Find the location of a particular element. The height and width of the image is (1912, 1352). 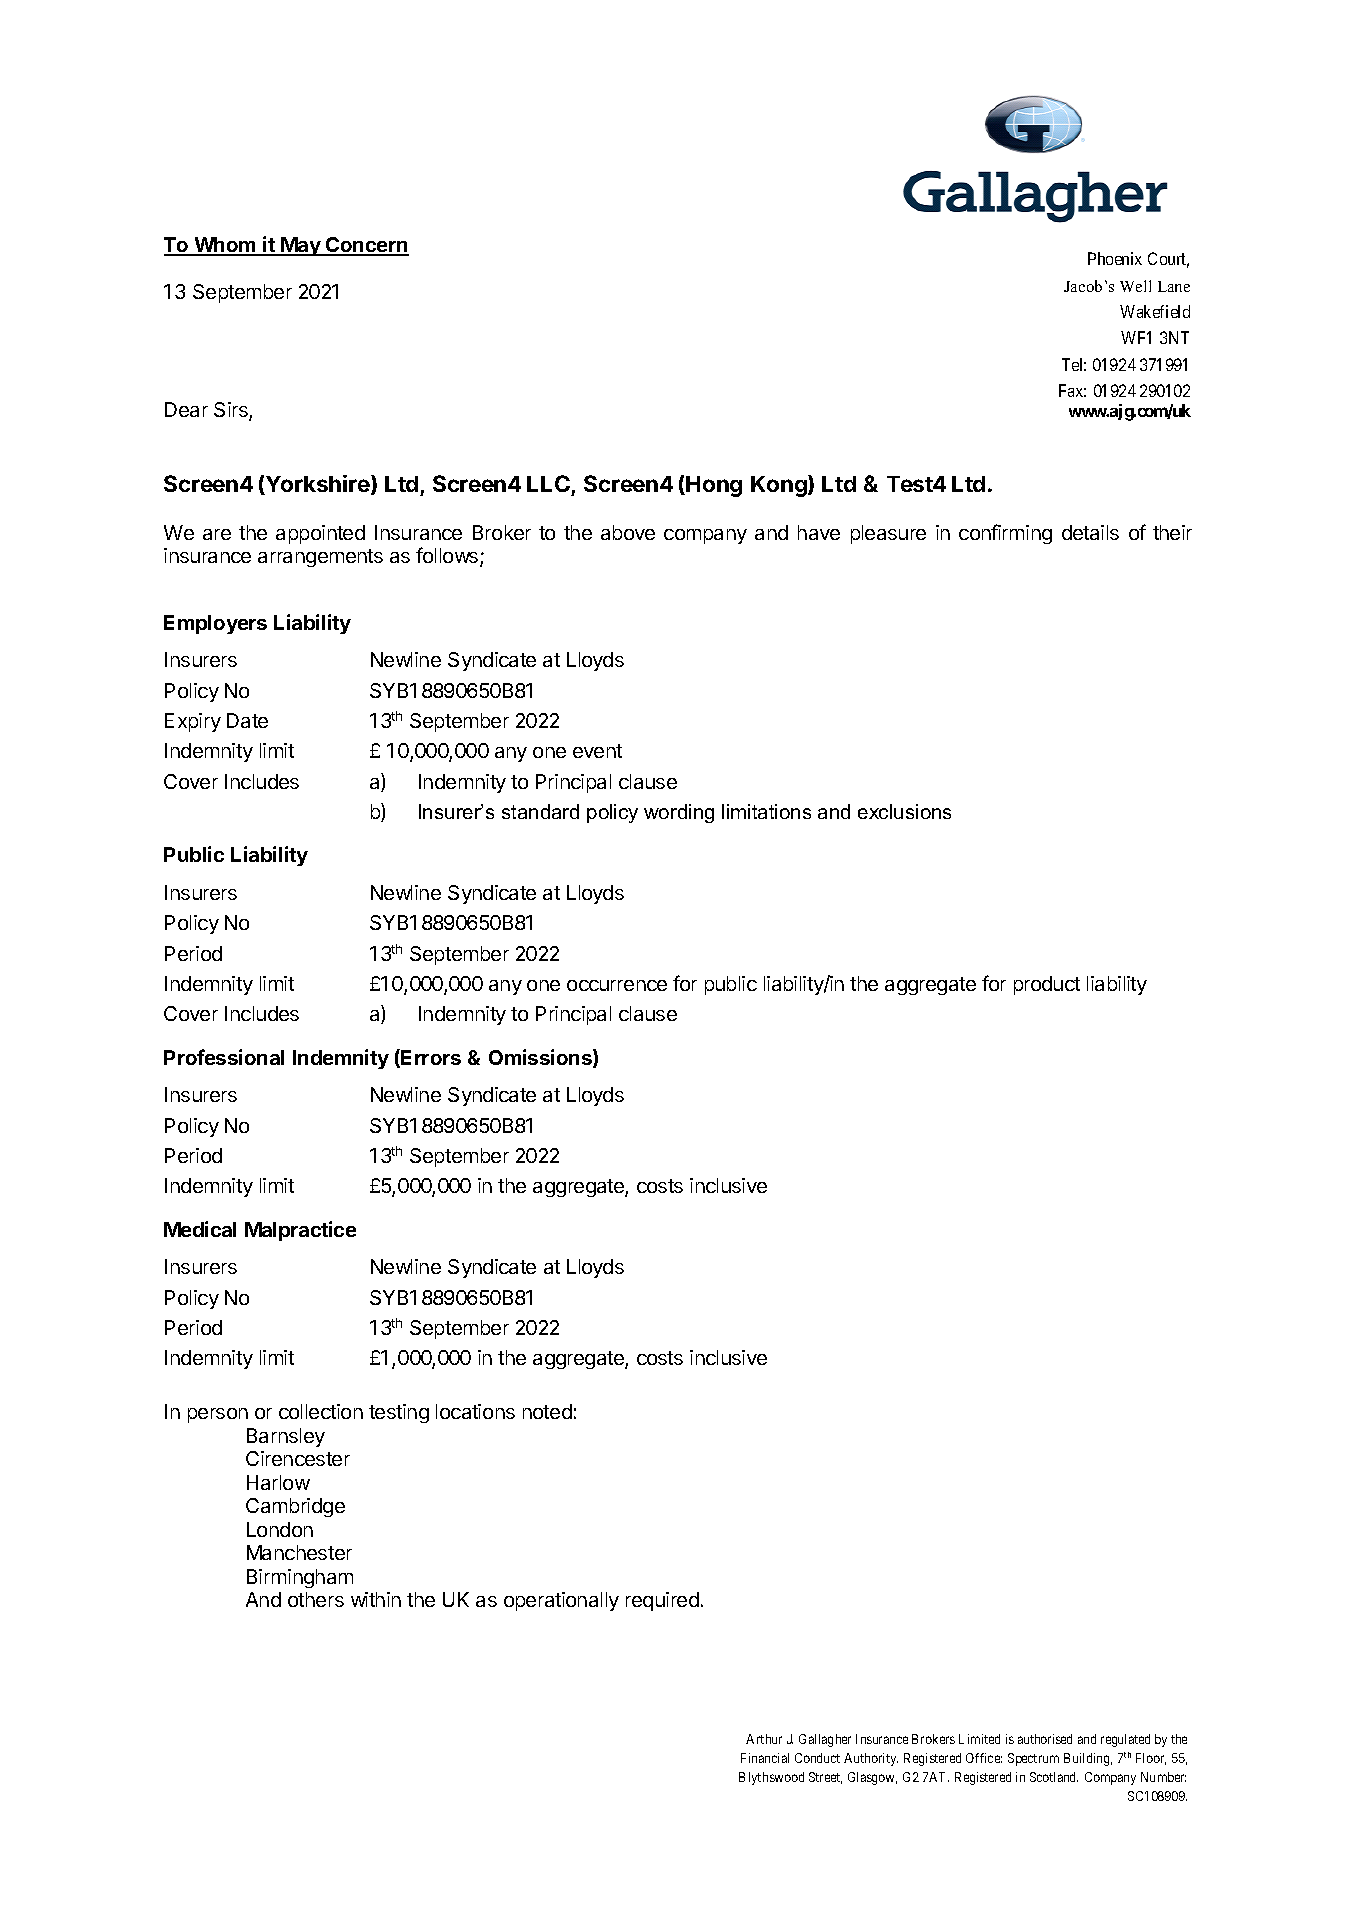

others is located at coordinates (316, 1599).
